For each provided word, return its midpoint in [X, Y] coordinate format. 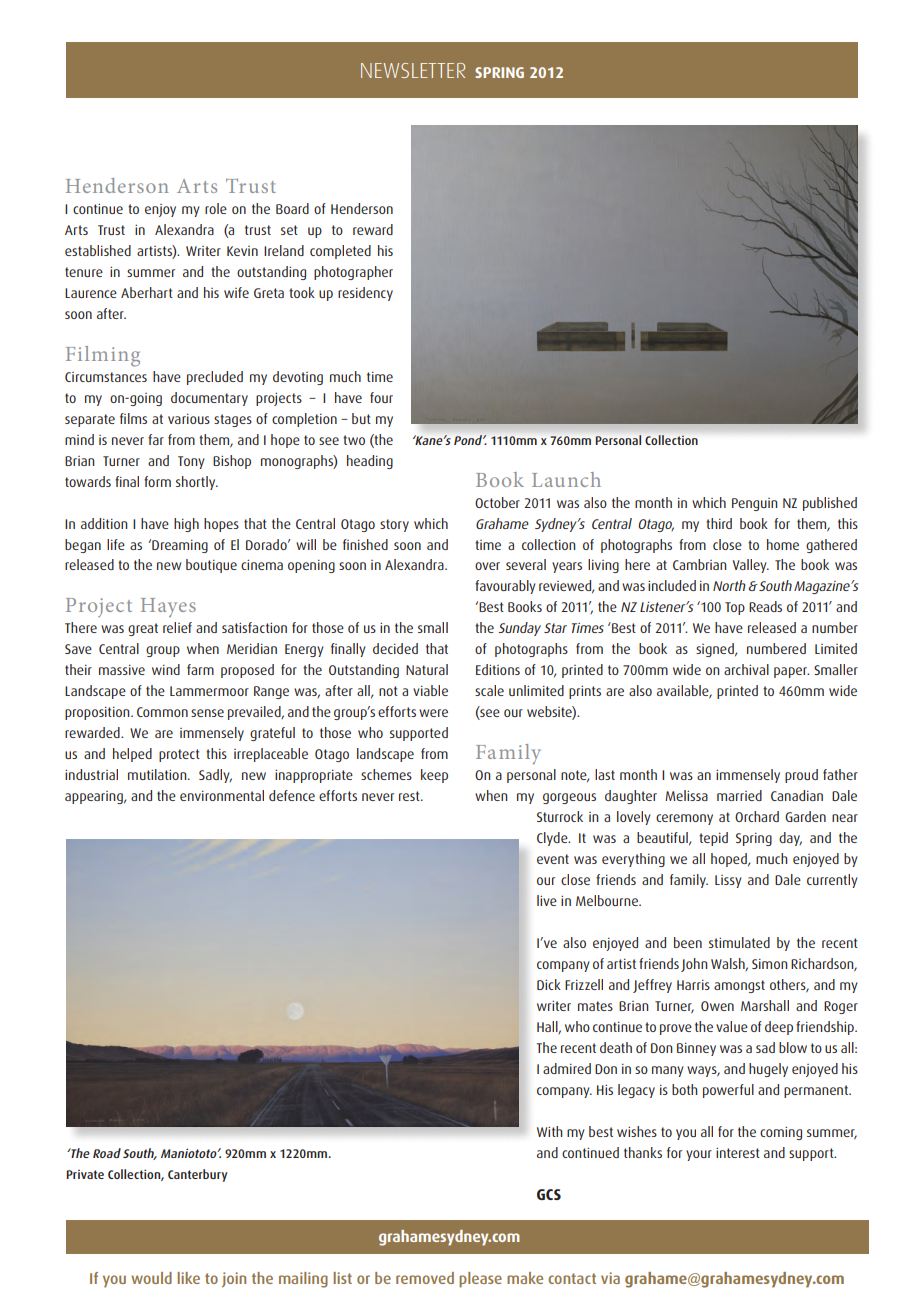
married [739, 795]
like [188, 1278]
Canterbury [198, 1175]
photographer [353, 273]
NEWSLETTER [413, 70]
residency [365, 294]
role [216, 208]
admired [567, 1068]
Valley [751, 566]
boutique [211, 566]
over [487, 566]
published [830, 504]
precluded [215, 378]
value [732, 1026]
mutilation [158, 774]
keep [434, 776]
